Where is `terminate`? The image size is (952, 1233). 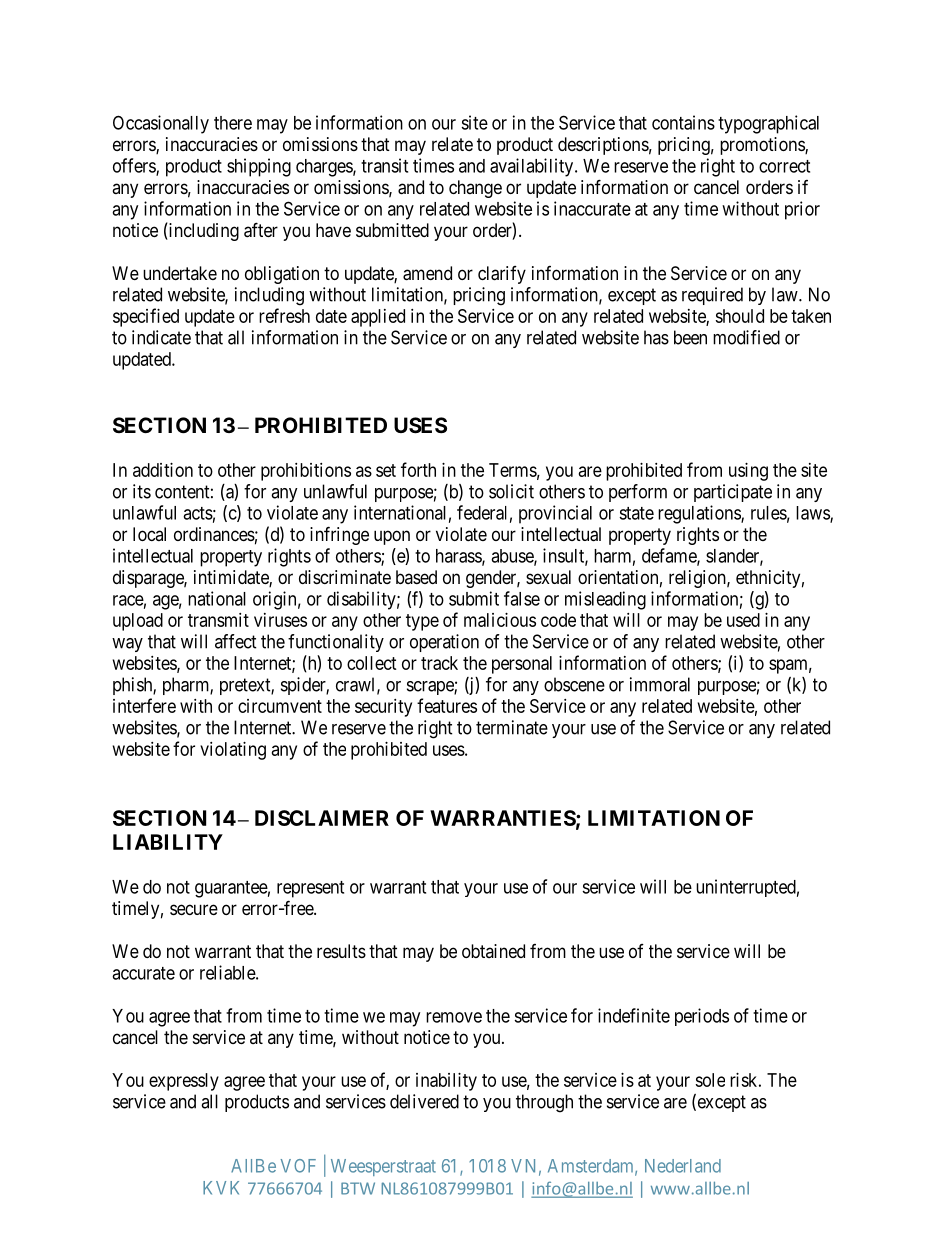 terminate is located at coordinates (512, 727).
